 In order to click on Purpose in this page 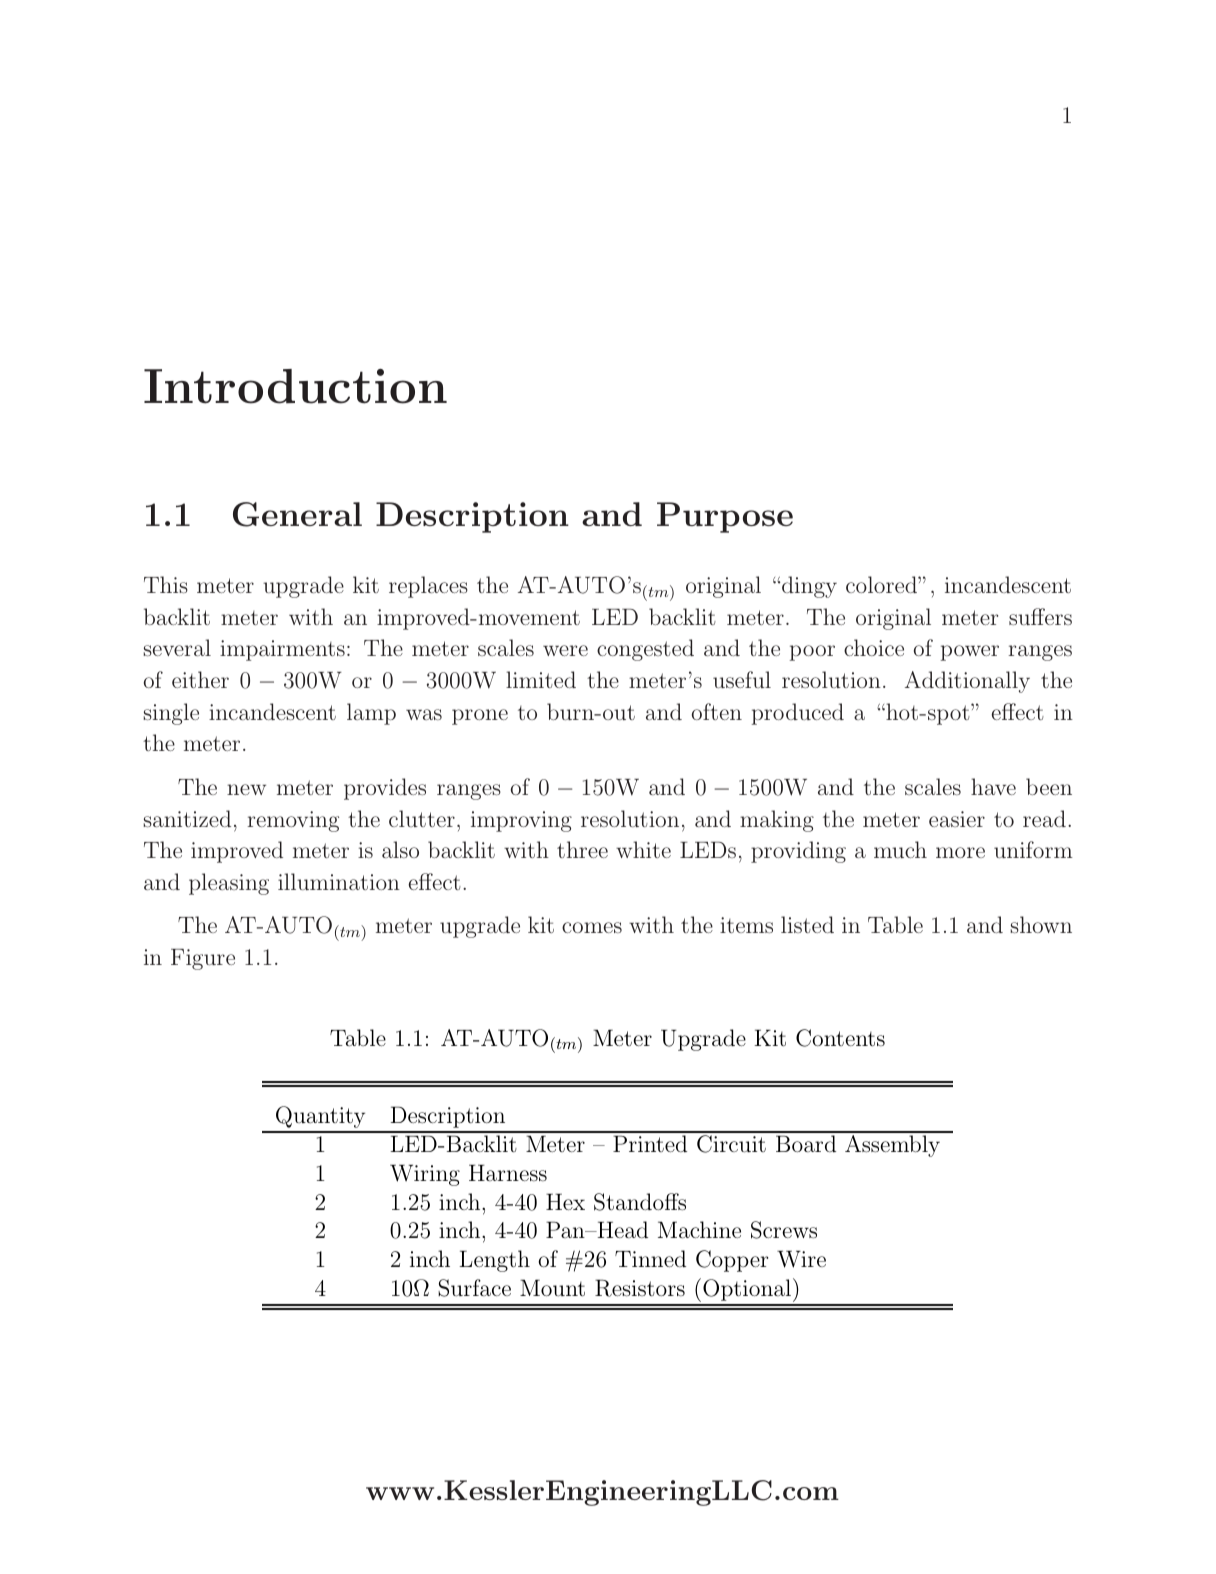, I will do `click(725, 517)`.
